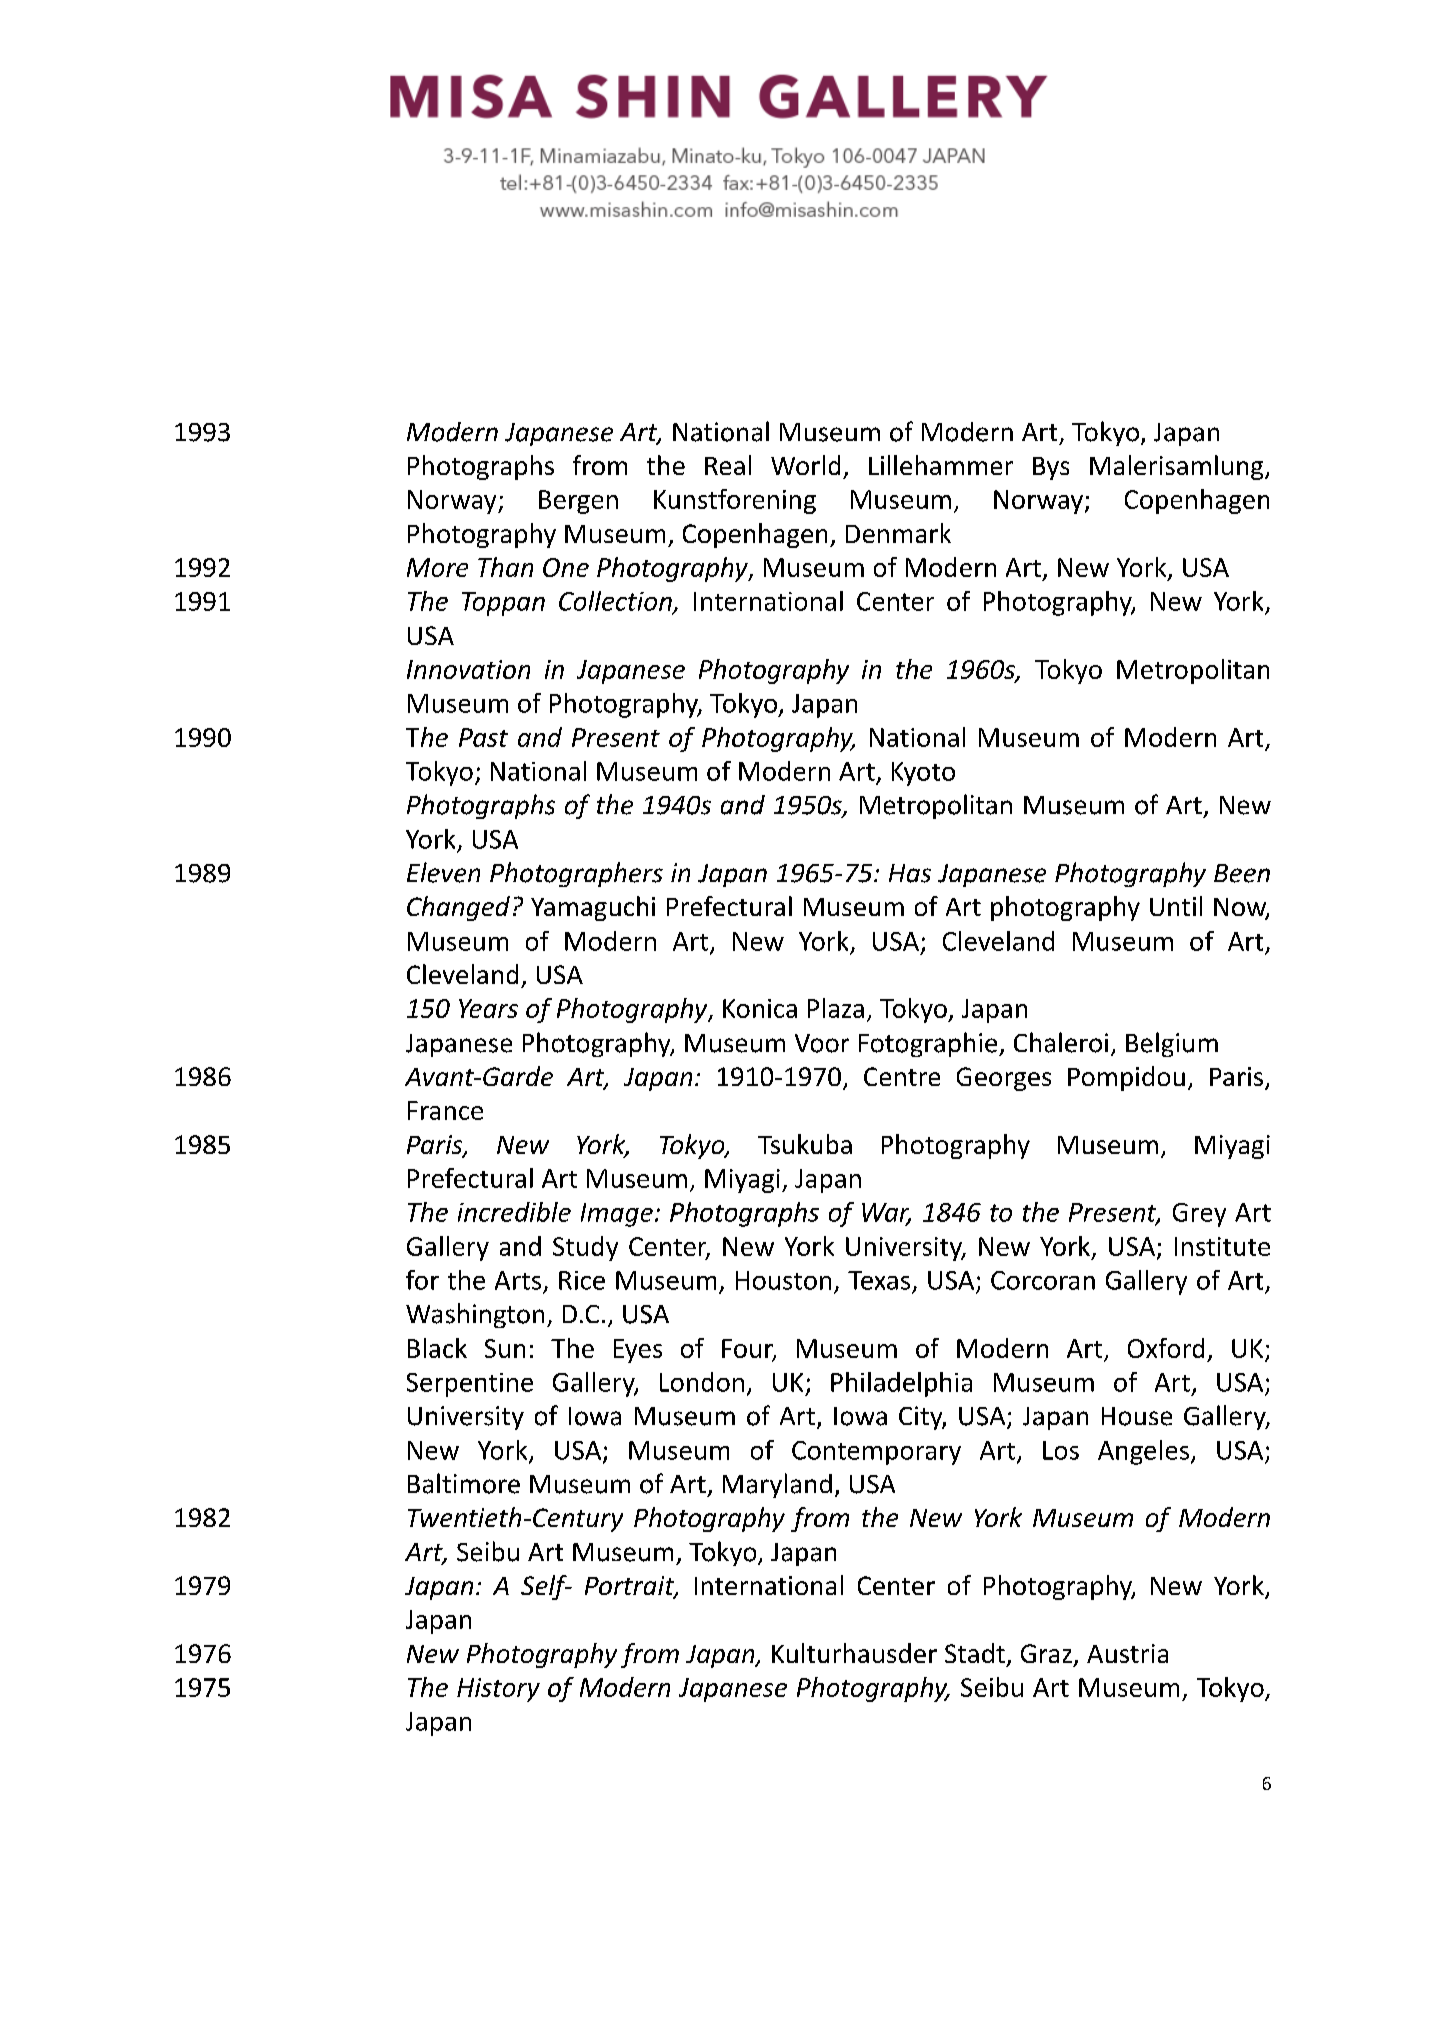  I want to click on Texas, so click(879, 1280).
